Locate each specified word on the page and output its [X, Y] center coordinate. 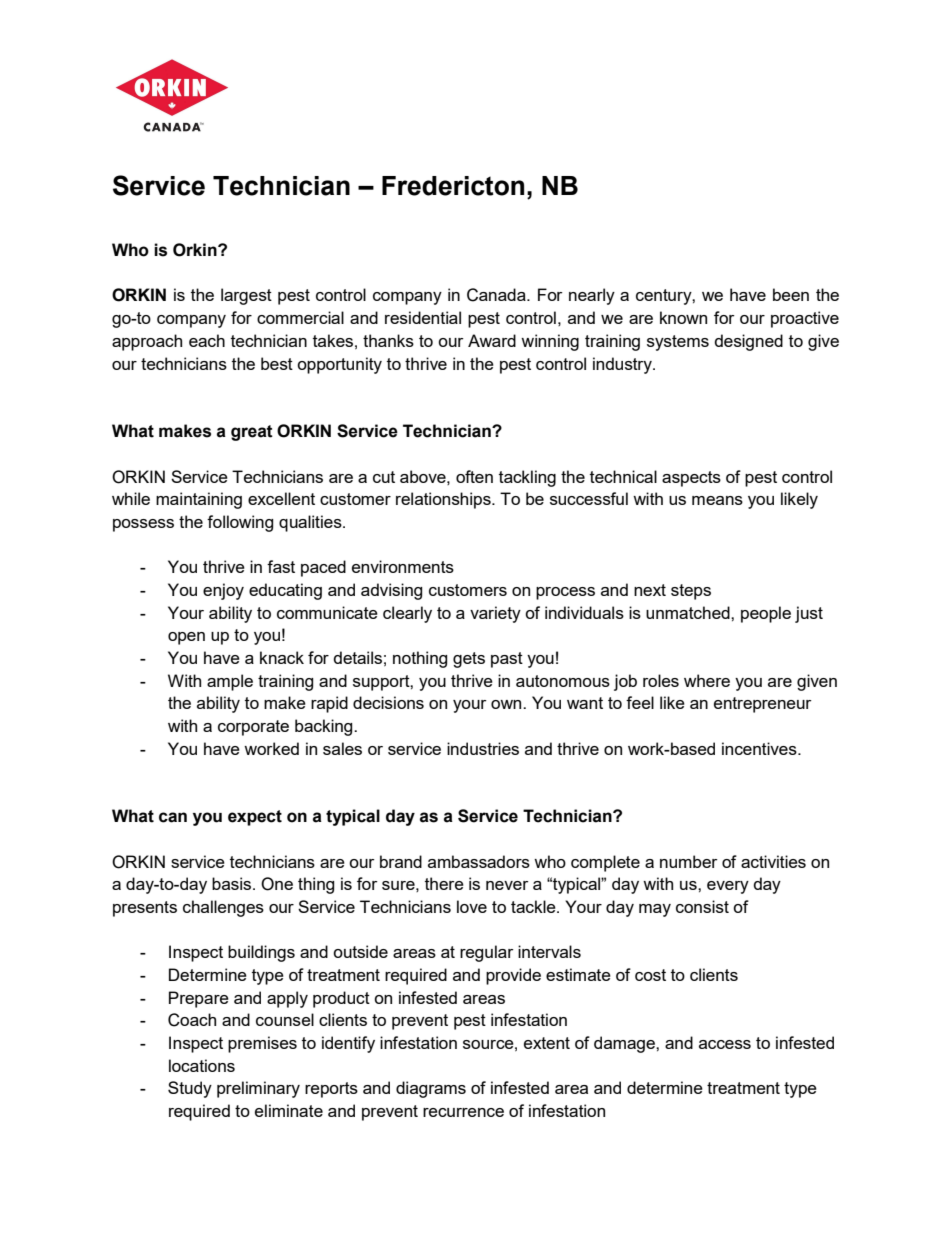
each [207, 340]
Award [492, 340]
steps [691, 592]
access [725, 1044]
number [689, 861]
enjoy [223, 591]
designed [748, 342]
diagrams [431, 1089]
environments [403, 566]
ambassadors [479, 861]
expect [255, 818]
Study [190, 1089]
